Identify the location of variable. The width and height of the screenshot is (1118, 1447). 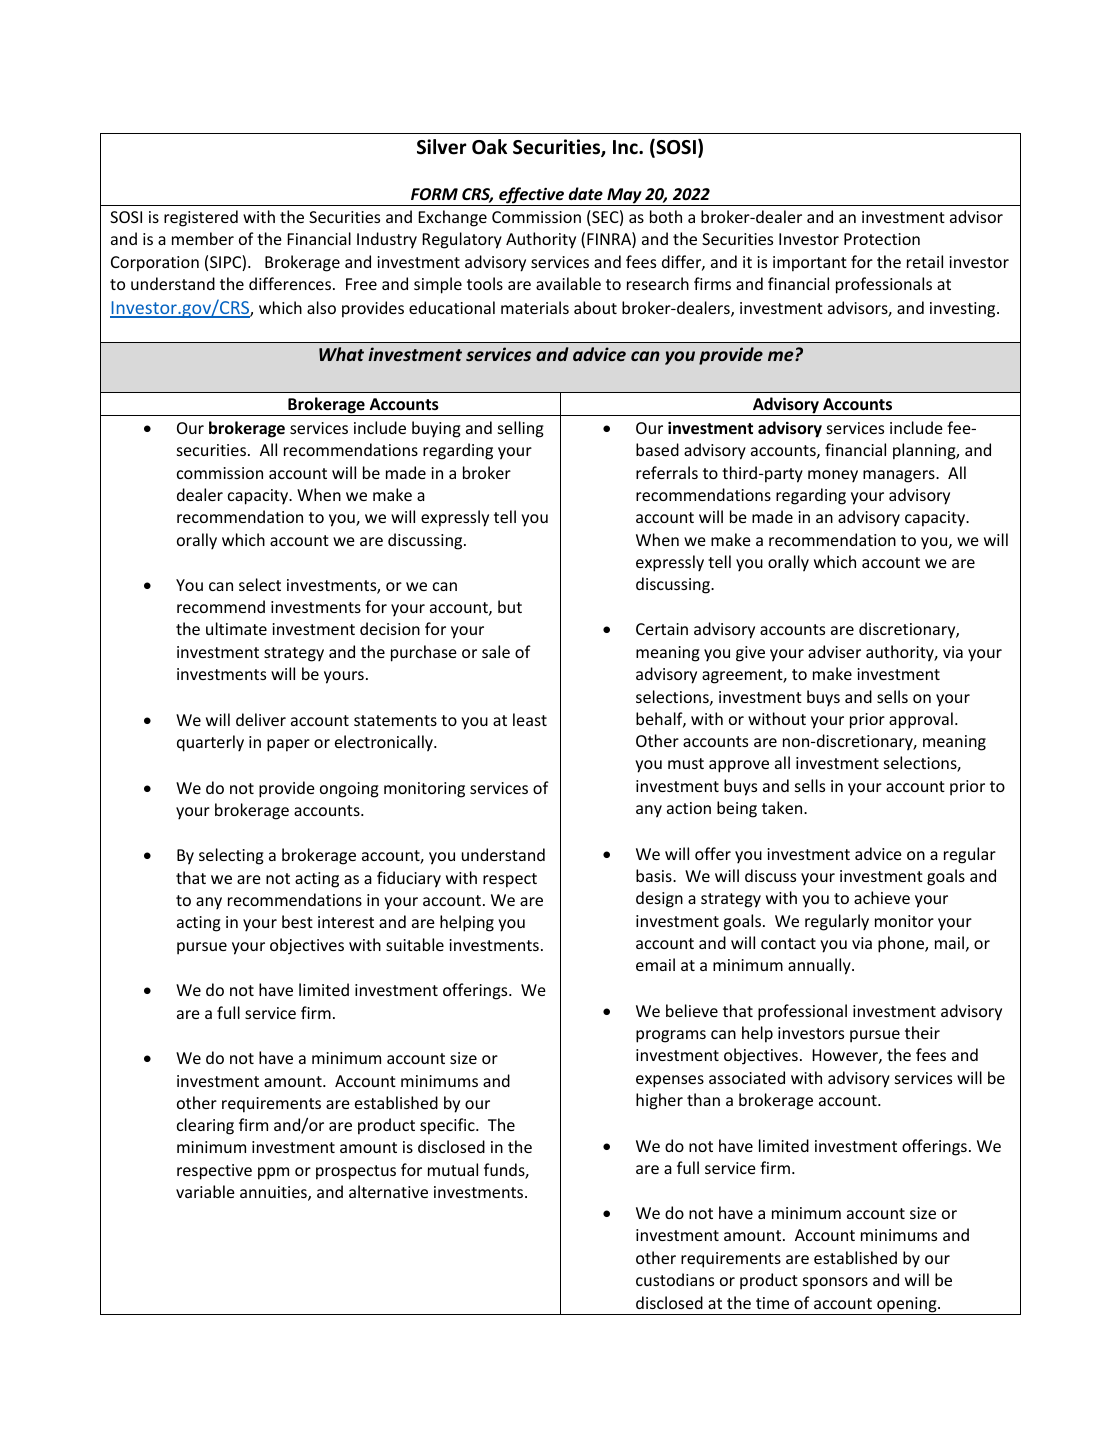
(205, 1191).
